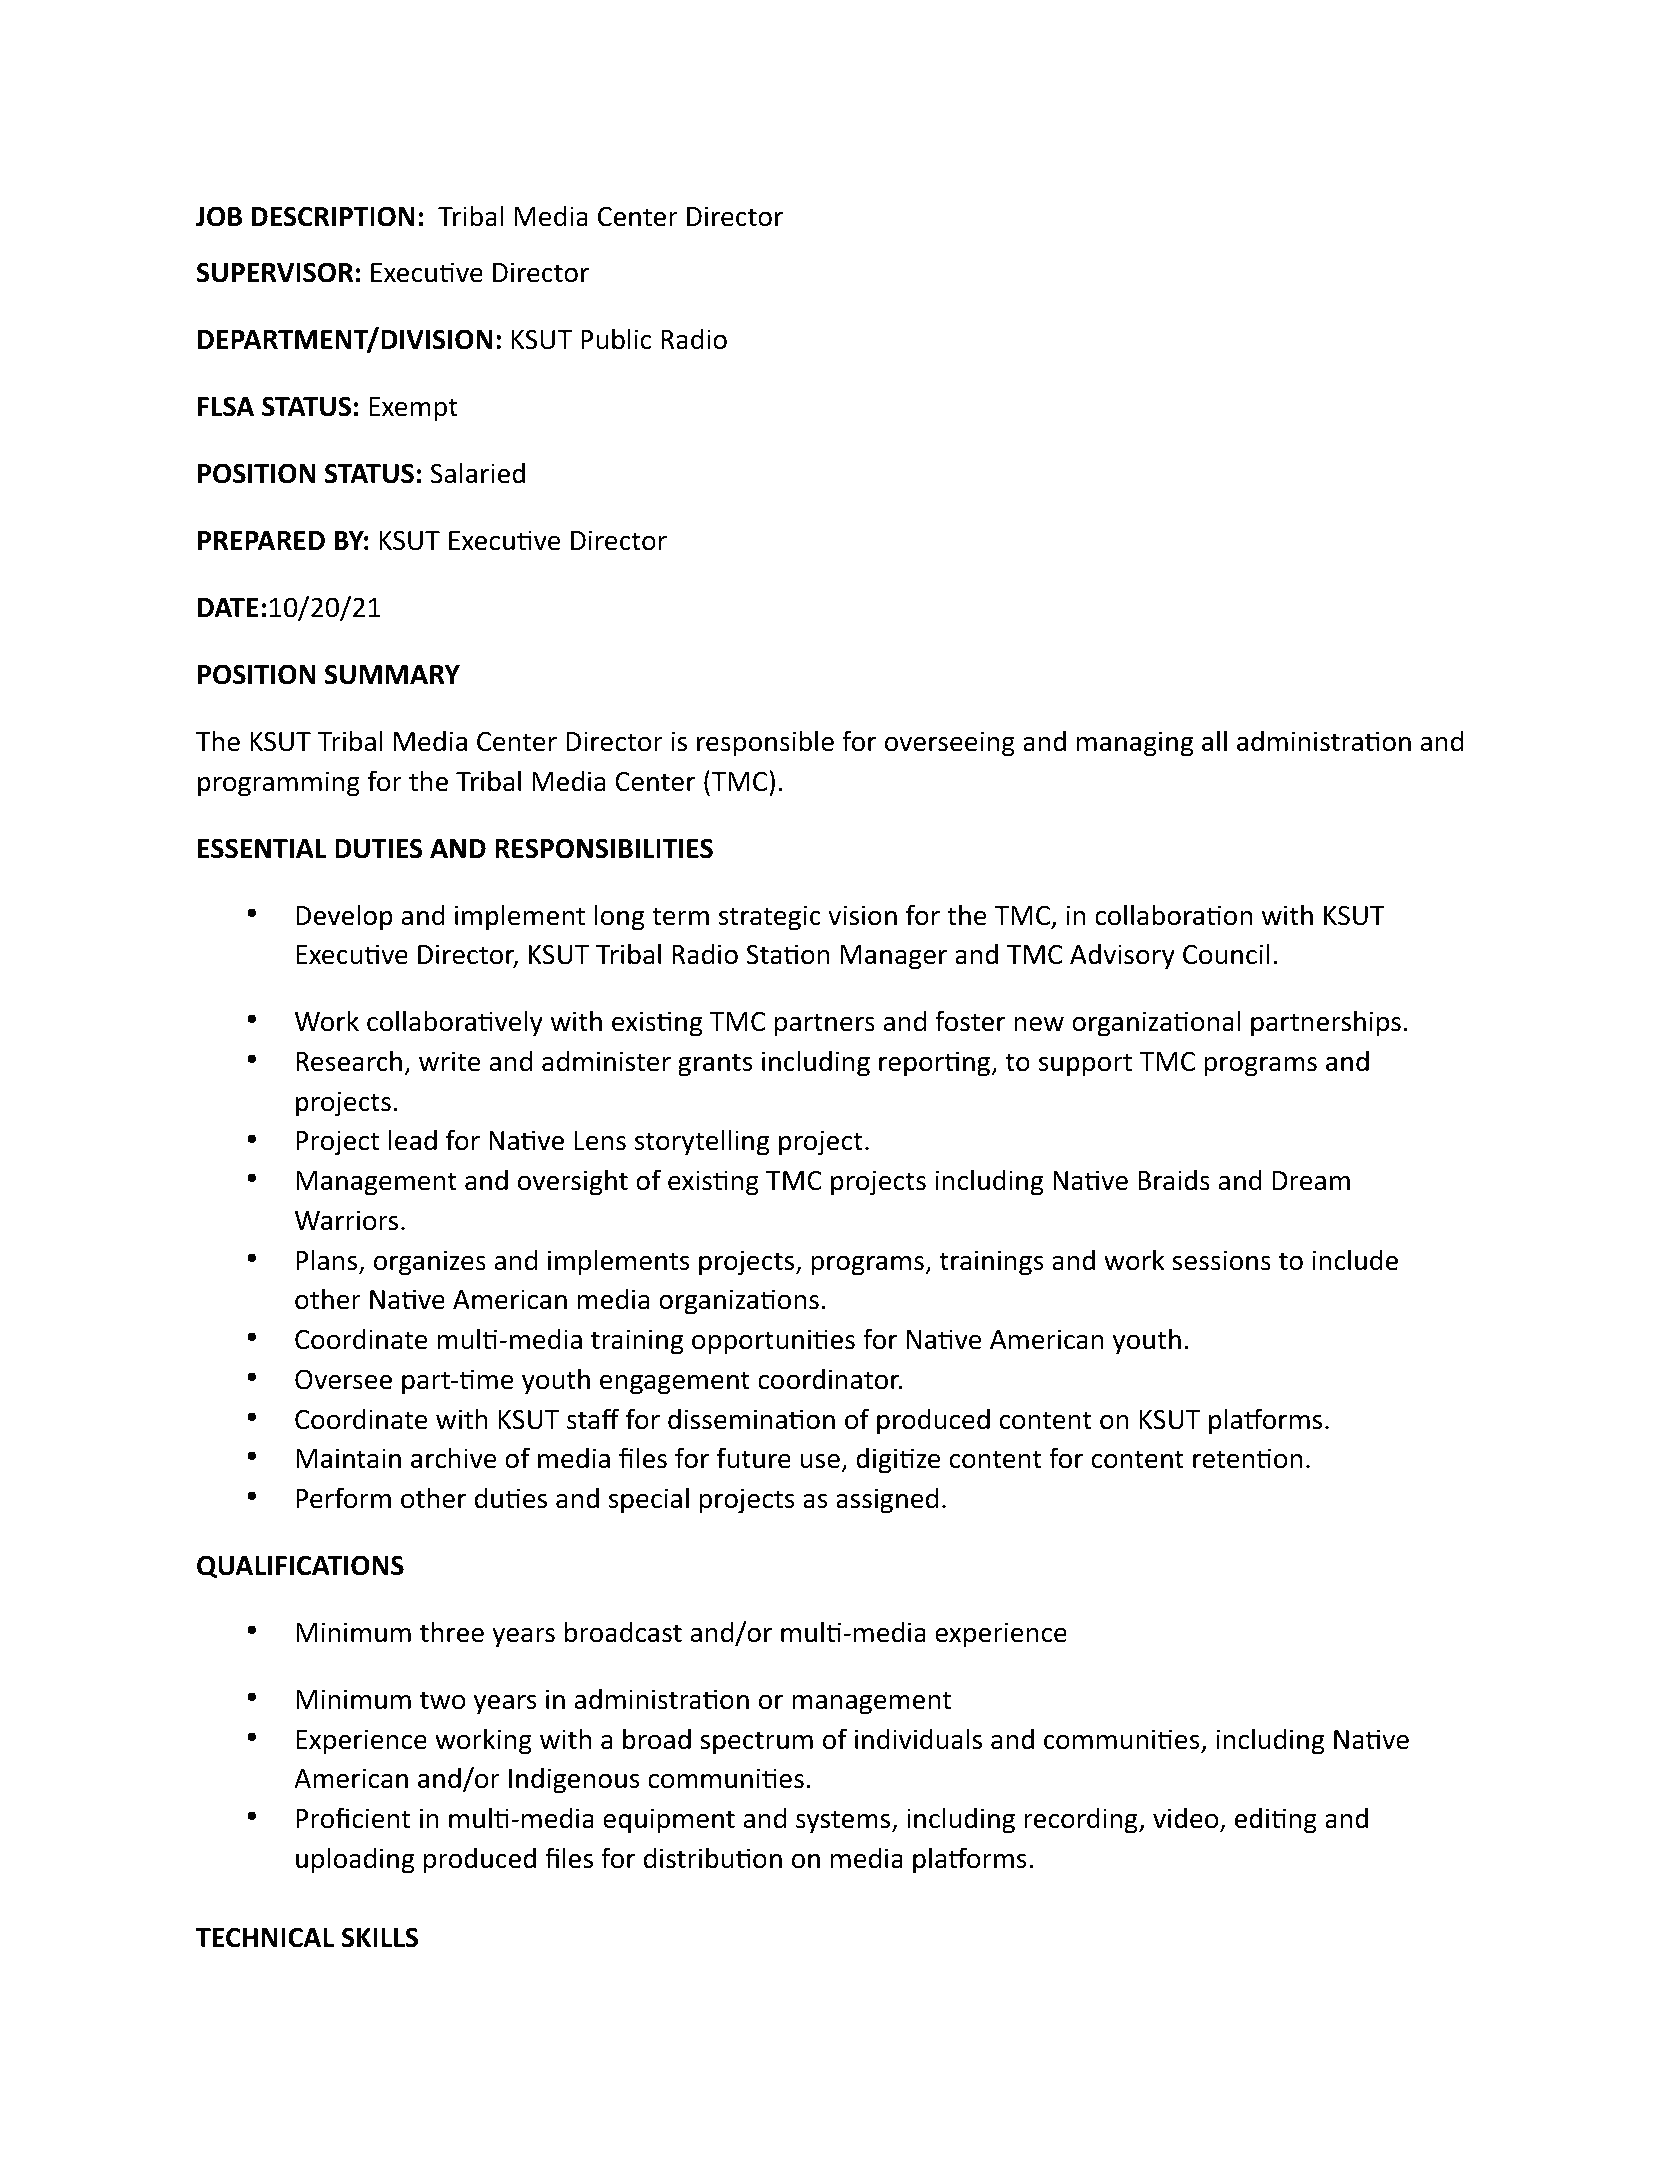 The width and height of the screenshot is (1667, 2157). I want to click on strategic, so click(770, 918).
